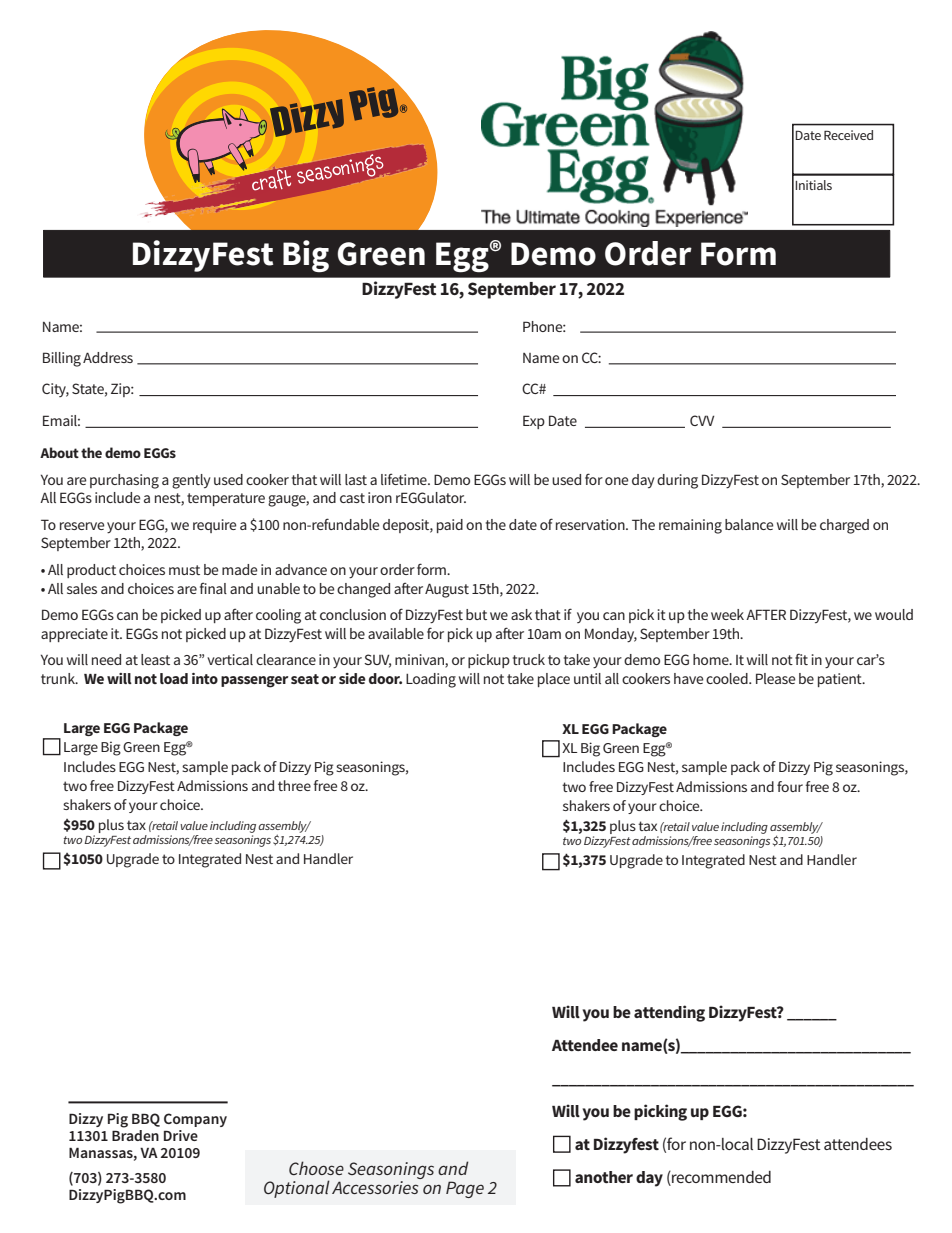 Image resolution: width=952 pixels, height=1233 pixels. Describe the element at coordinates (813, 185) in the screenshot. I see `Initials` at that location.
